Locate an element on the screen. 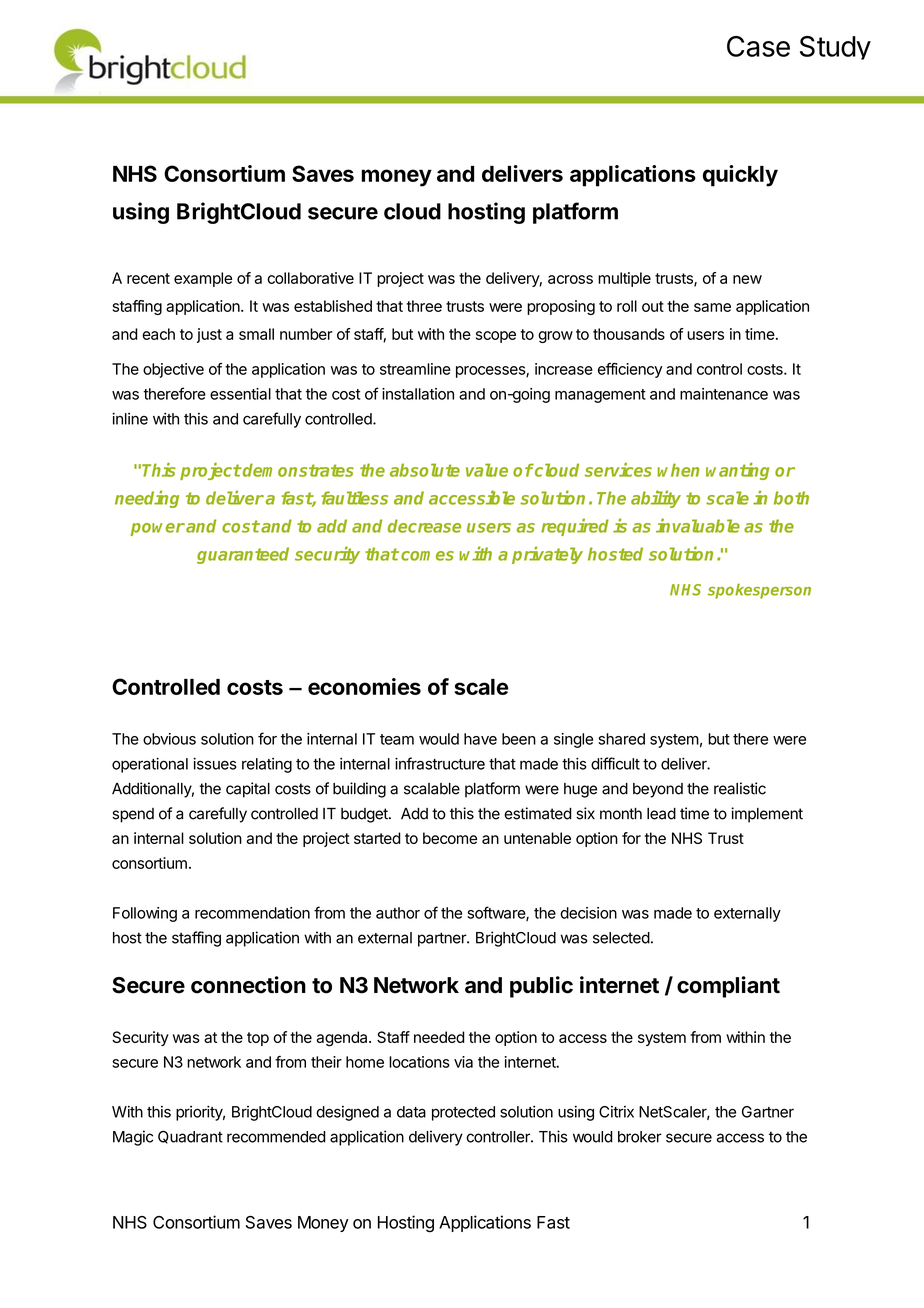  comes is located at coordinates (427, 556).
